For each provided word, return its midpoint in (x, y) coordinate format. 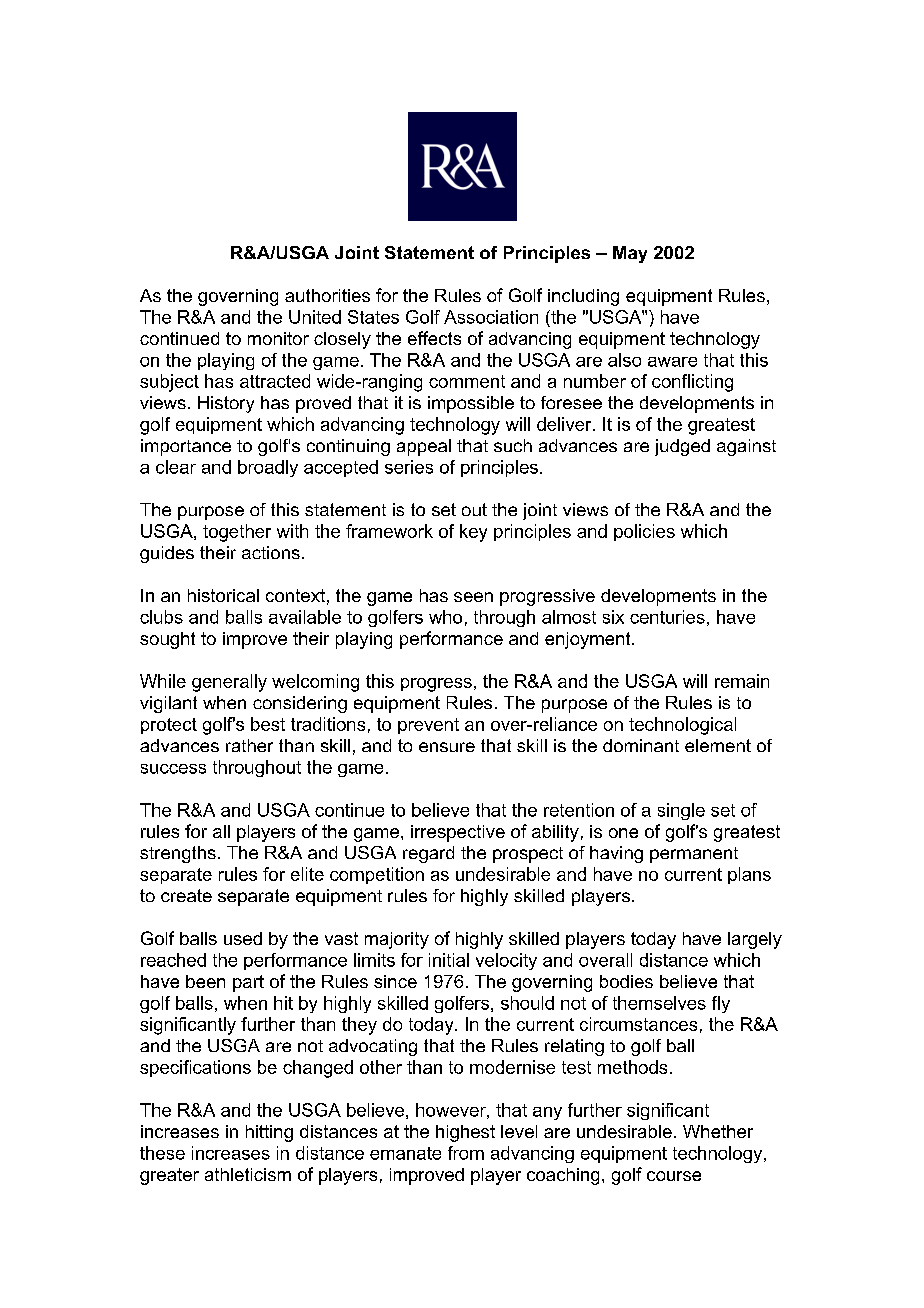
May (630, 254)
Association (491, 317)
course (674, 1176)
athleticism (248, 1174)
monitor (278, 338)
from (466, 1153)
